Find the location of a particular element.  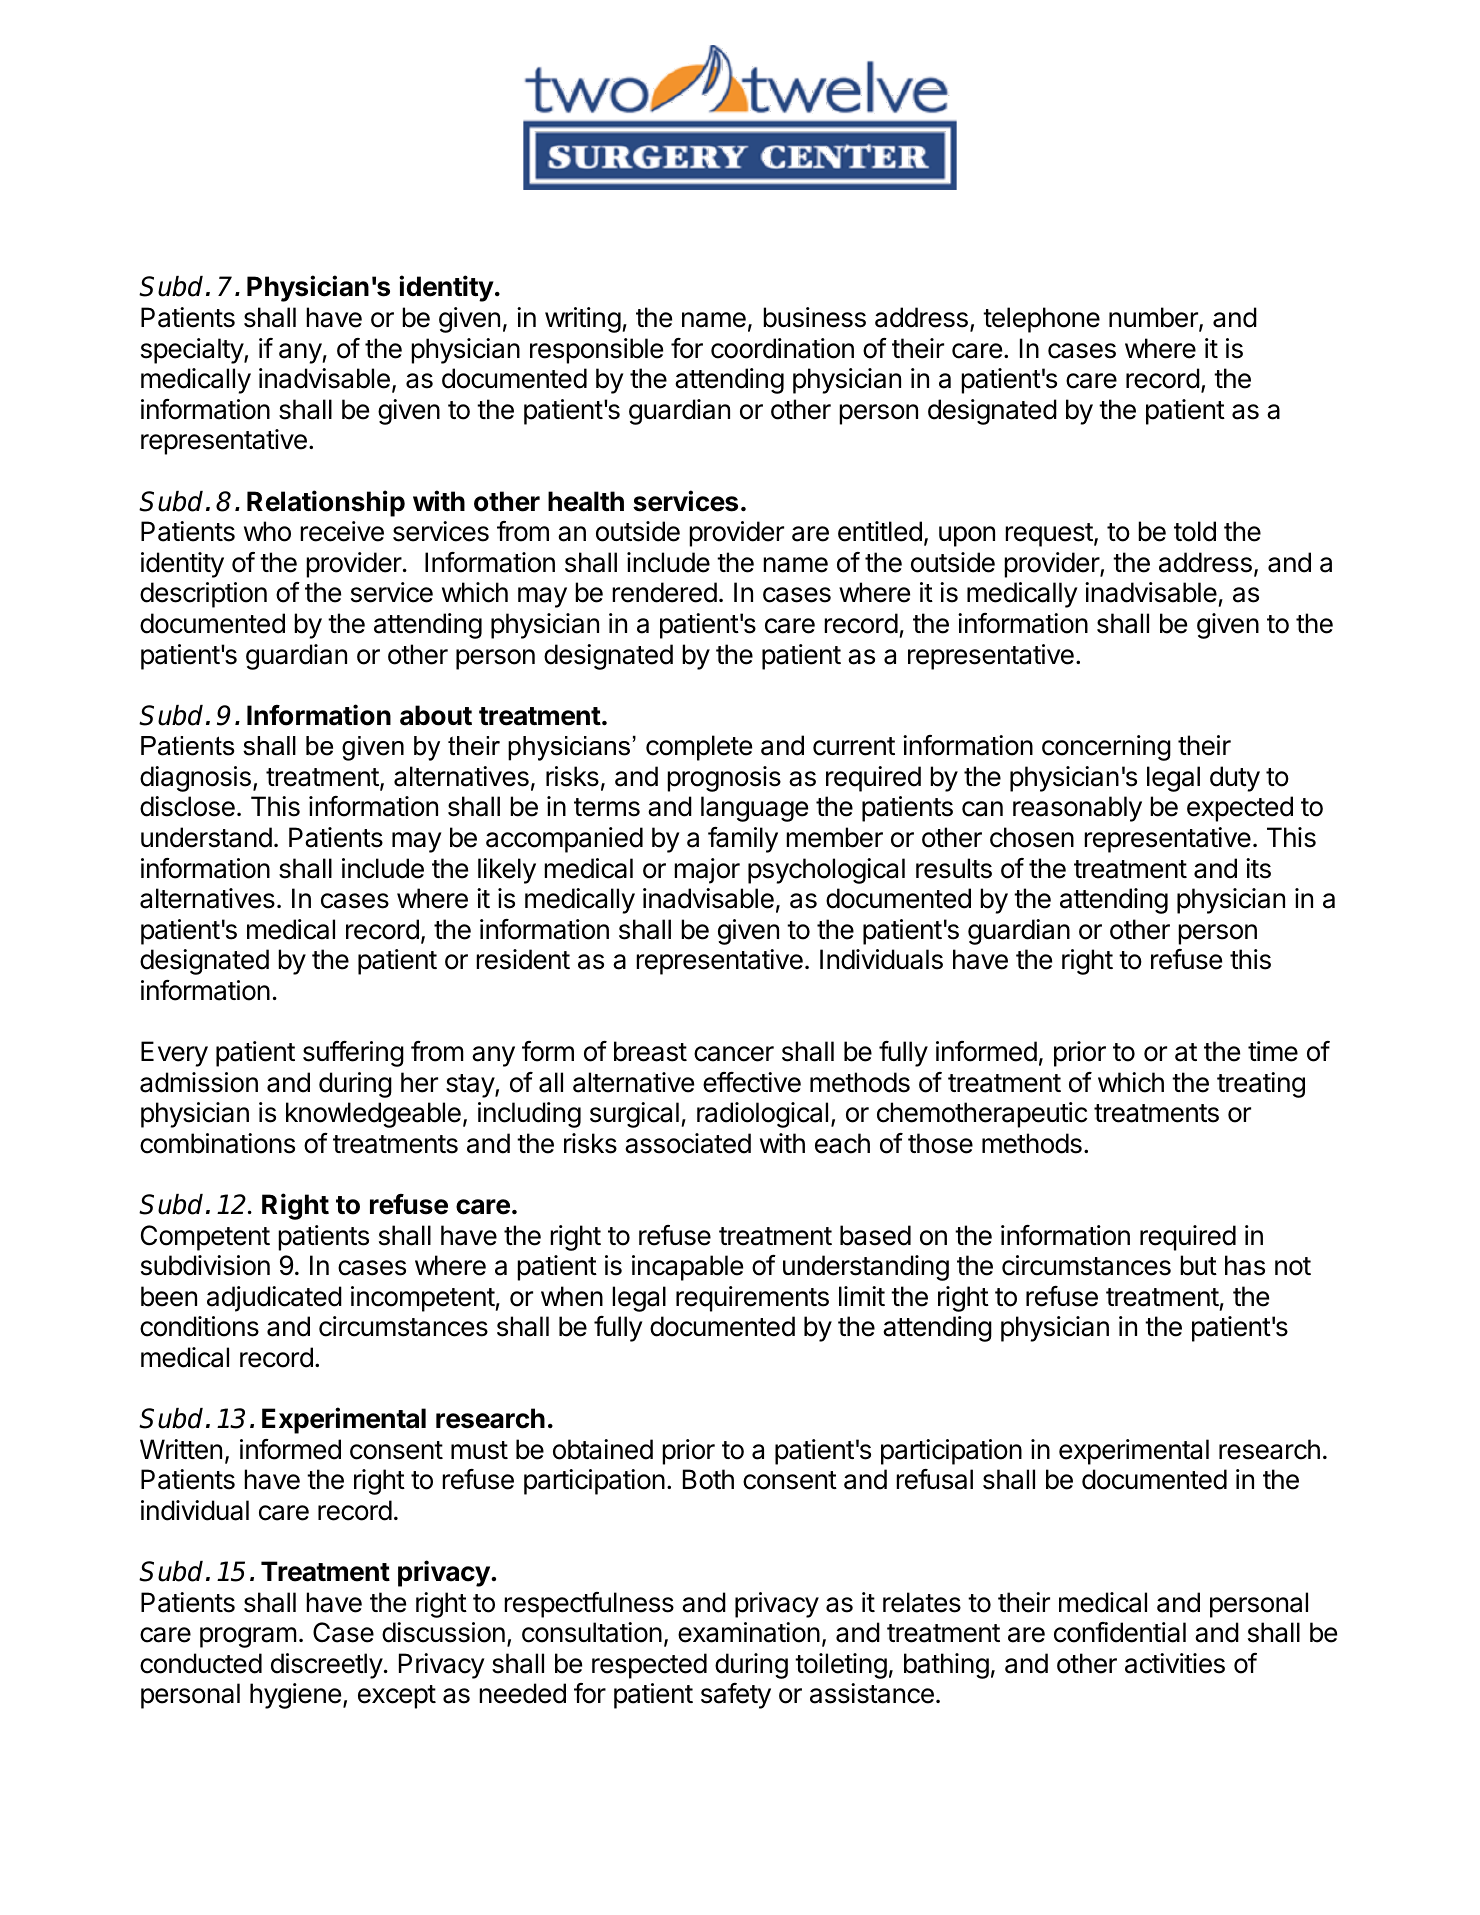

discreetly is located at coordinates (327, 1666).
